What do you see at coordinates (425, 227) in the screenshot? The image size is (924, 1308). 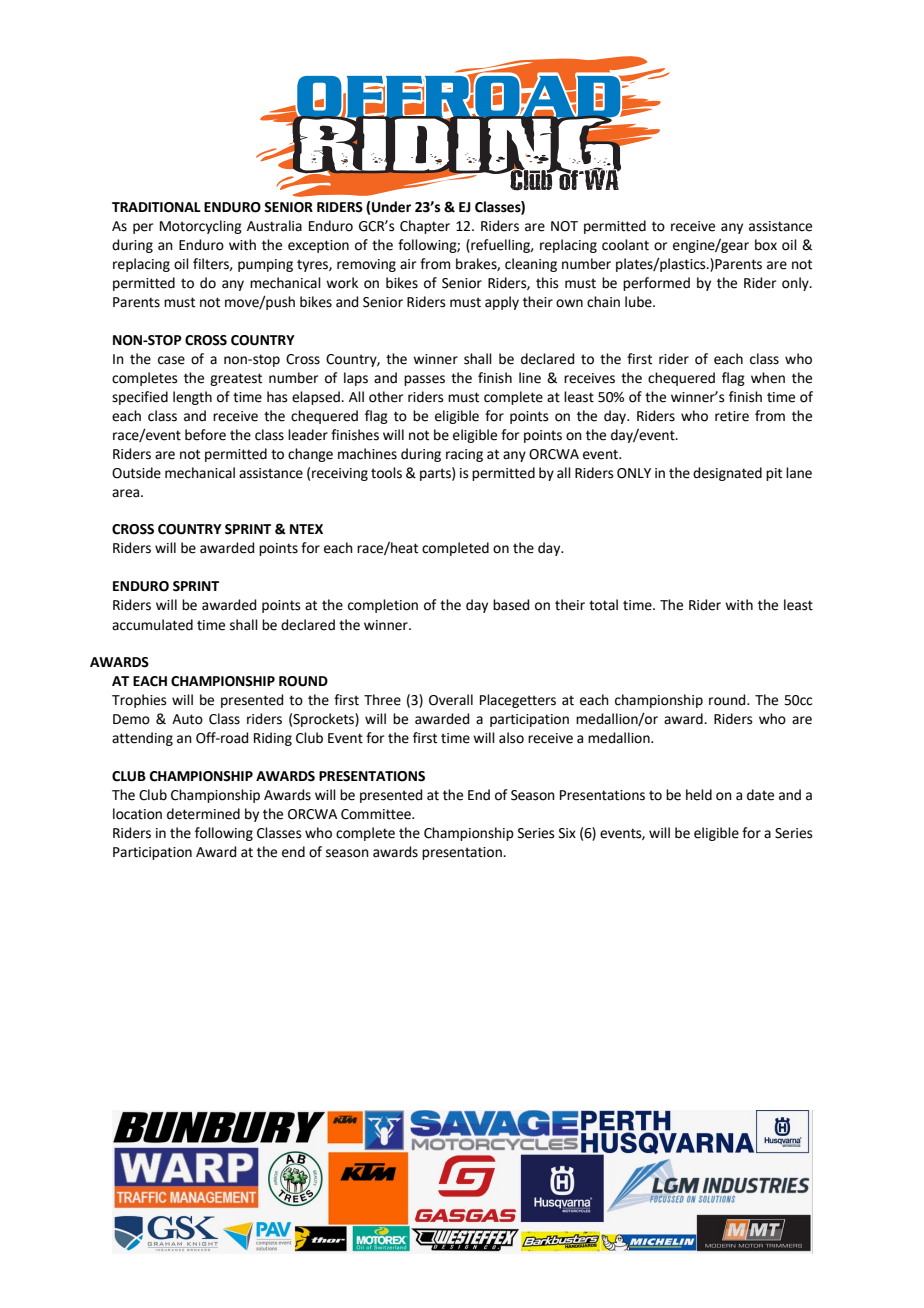 I see `Chapter` at bounding box center [425, 227].
